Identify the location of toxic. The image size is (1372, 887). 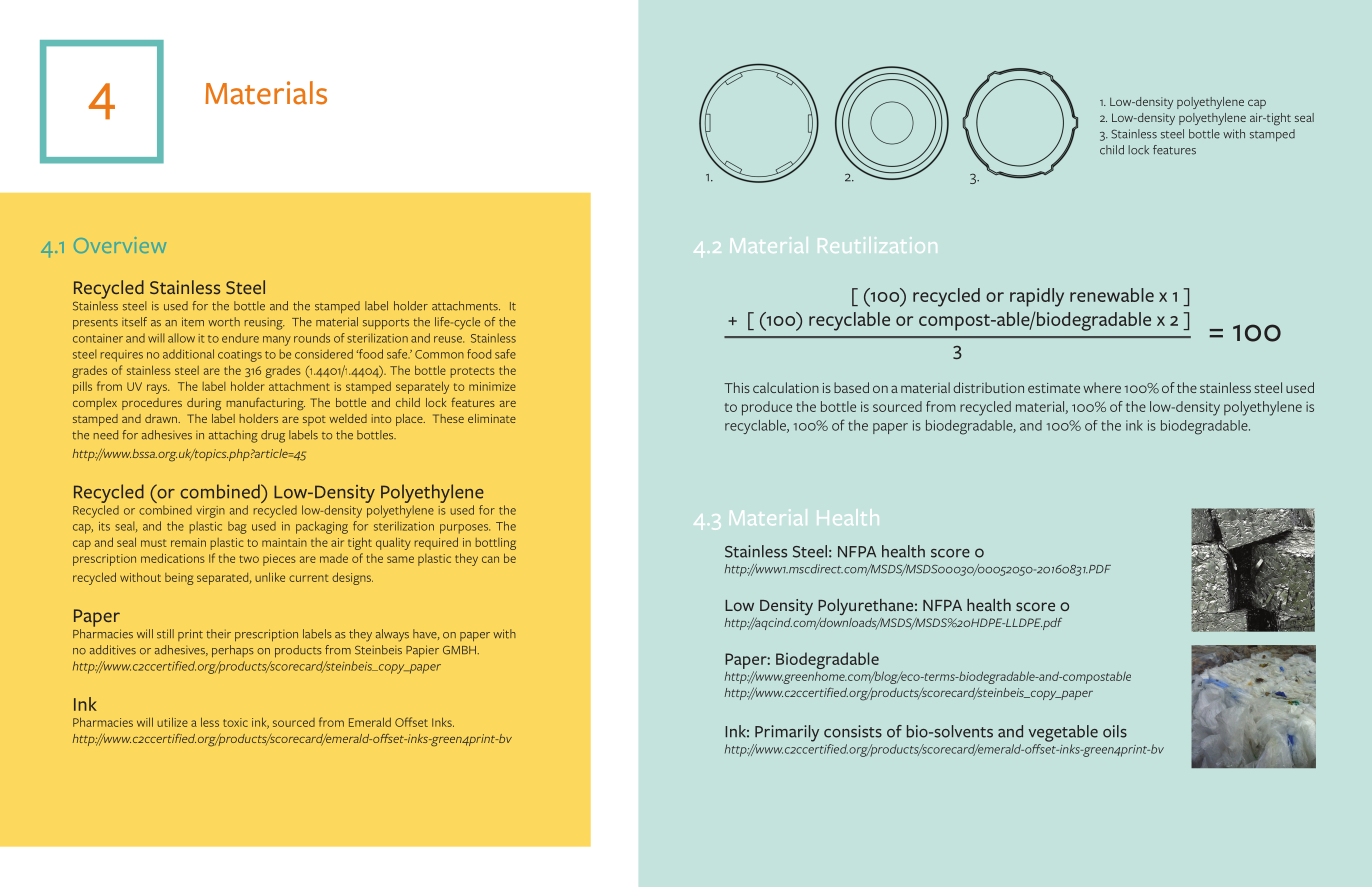
(235, 722).
